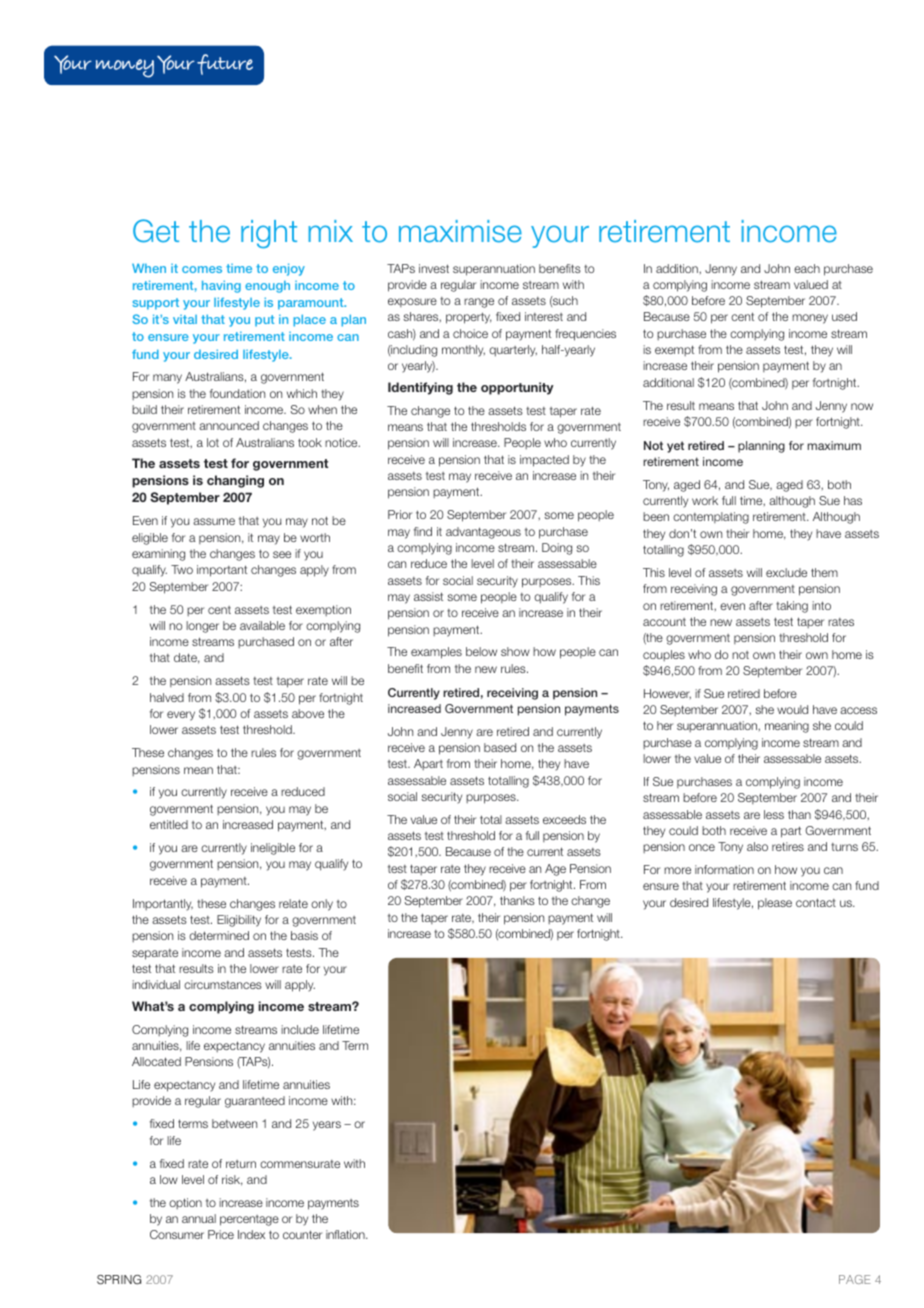 This screenshot has height=1308, width=924. I want to click on every, so click(181, 716).
